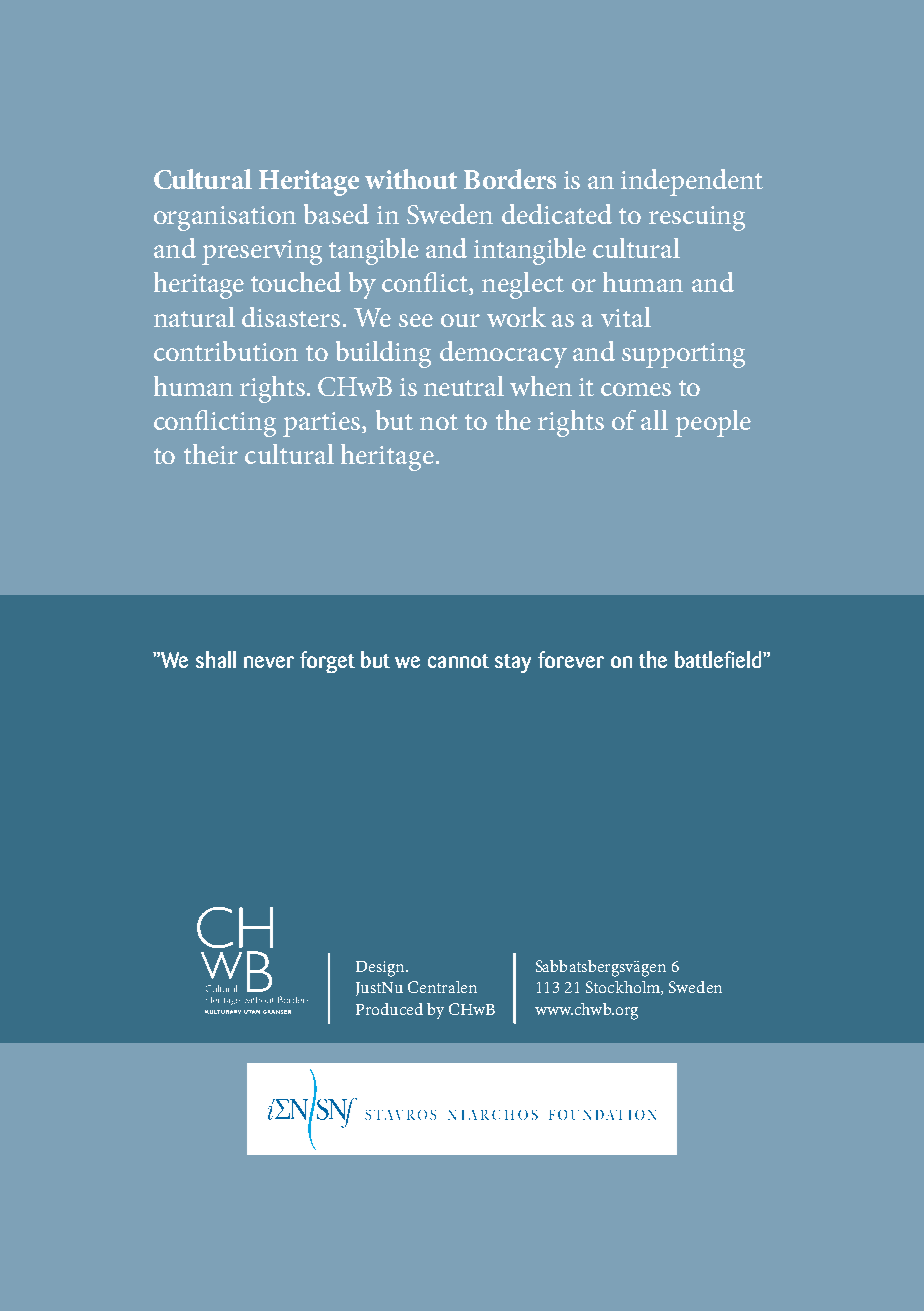 The width and height of the document is (924, 1311). Describe the element at coordinates (697, 218) in the document. I see `rescuing` at that location.
